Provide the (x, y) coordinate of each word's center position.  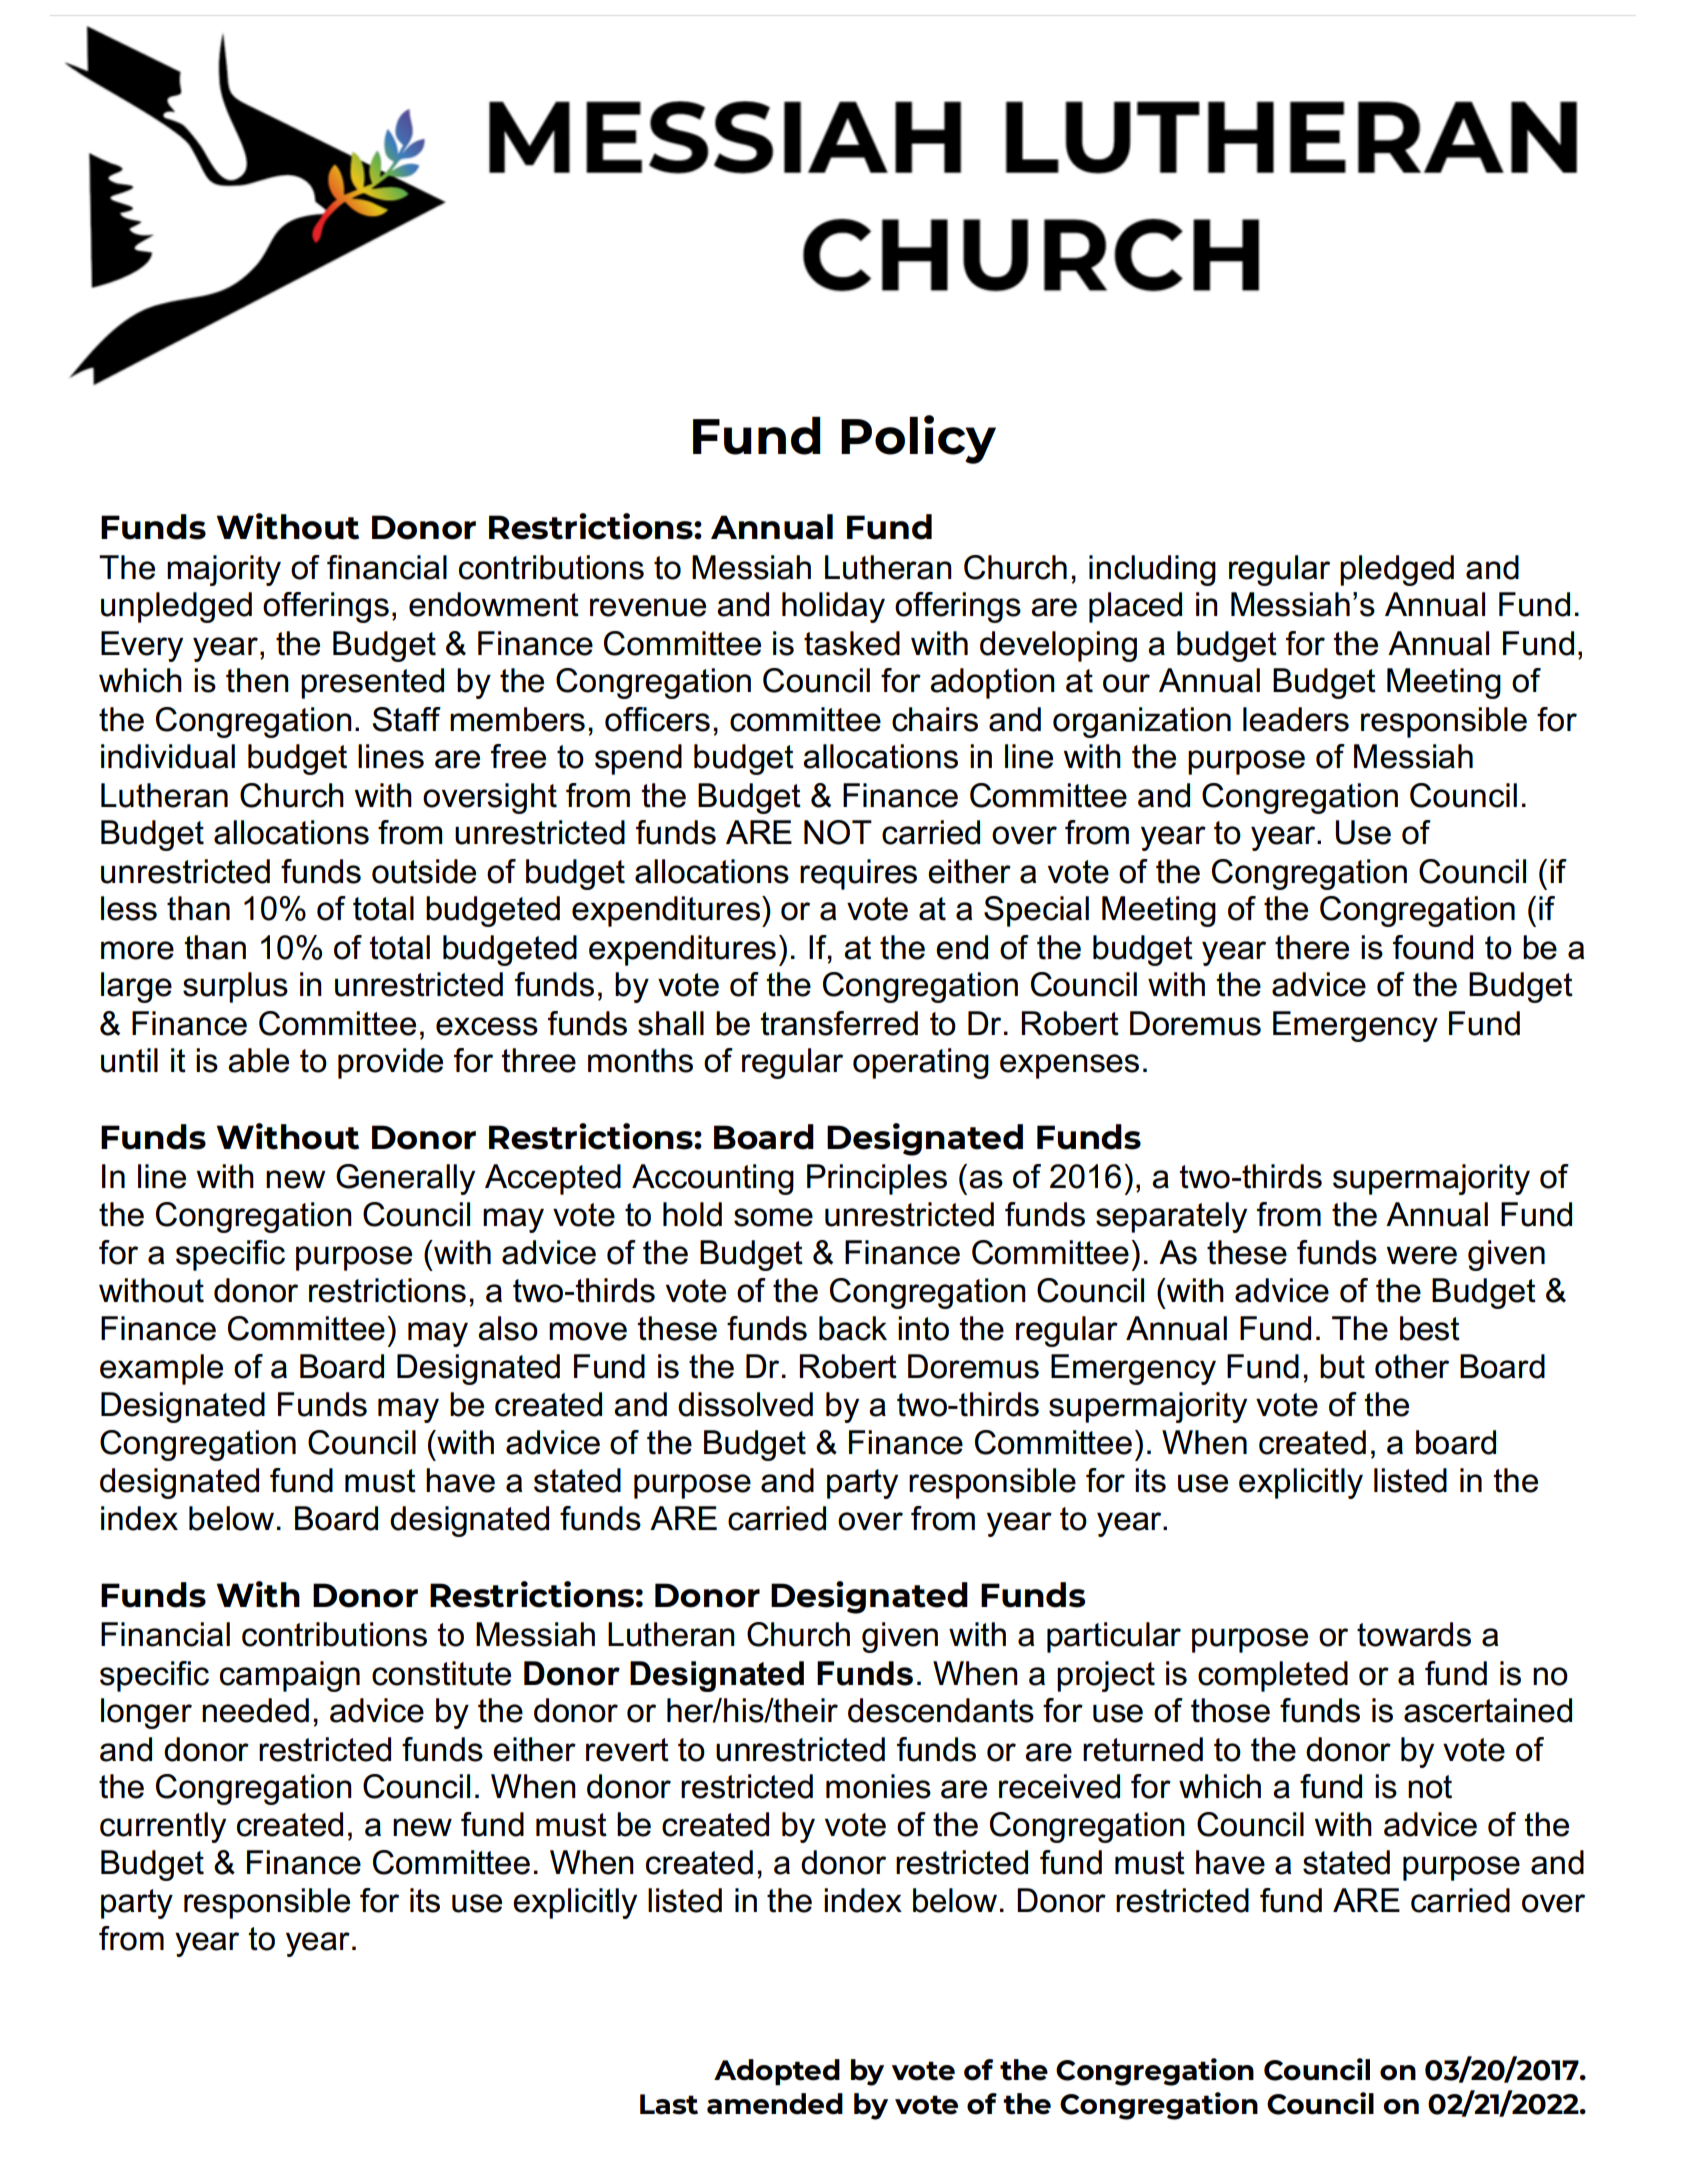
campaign (290, 1676)
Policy (918, 439)
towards (1414, 1634)
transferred (839, 1023)
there (1312, 947)
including (1152, 570)
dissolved (745, 1404)
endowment (494, 604)
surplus (235, 987)
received (1059, 1786)
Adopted (777, 2072)
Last (669, 2104)
